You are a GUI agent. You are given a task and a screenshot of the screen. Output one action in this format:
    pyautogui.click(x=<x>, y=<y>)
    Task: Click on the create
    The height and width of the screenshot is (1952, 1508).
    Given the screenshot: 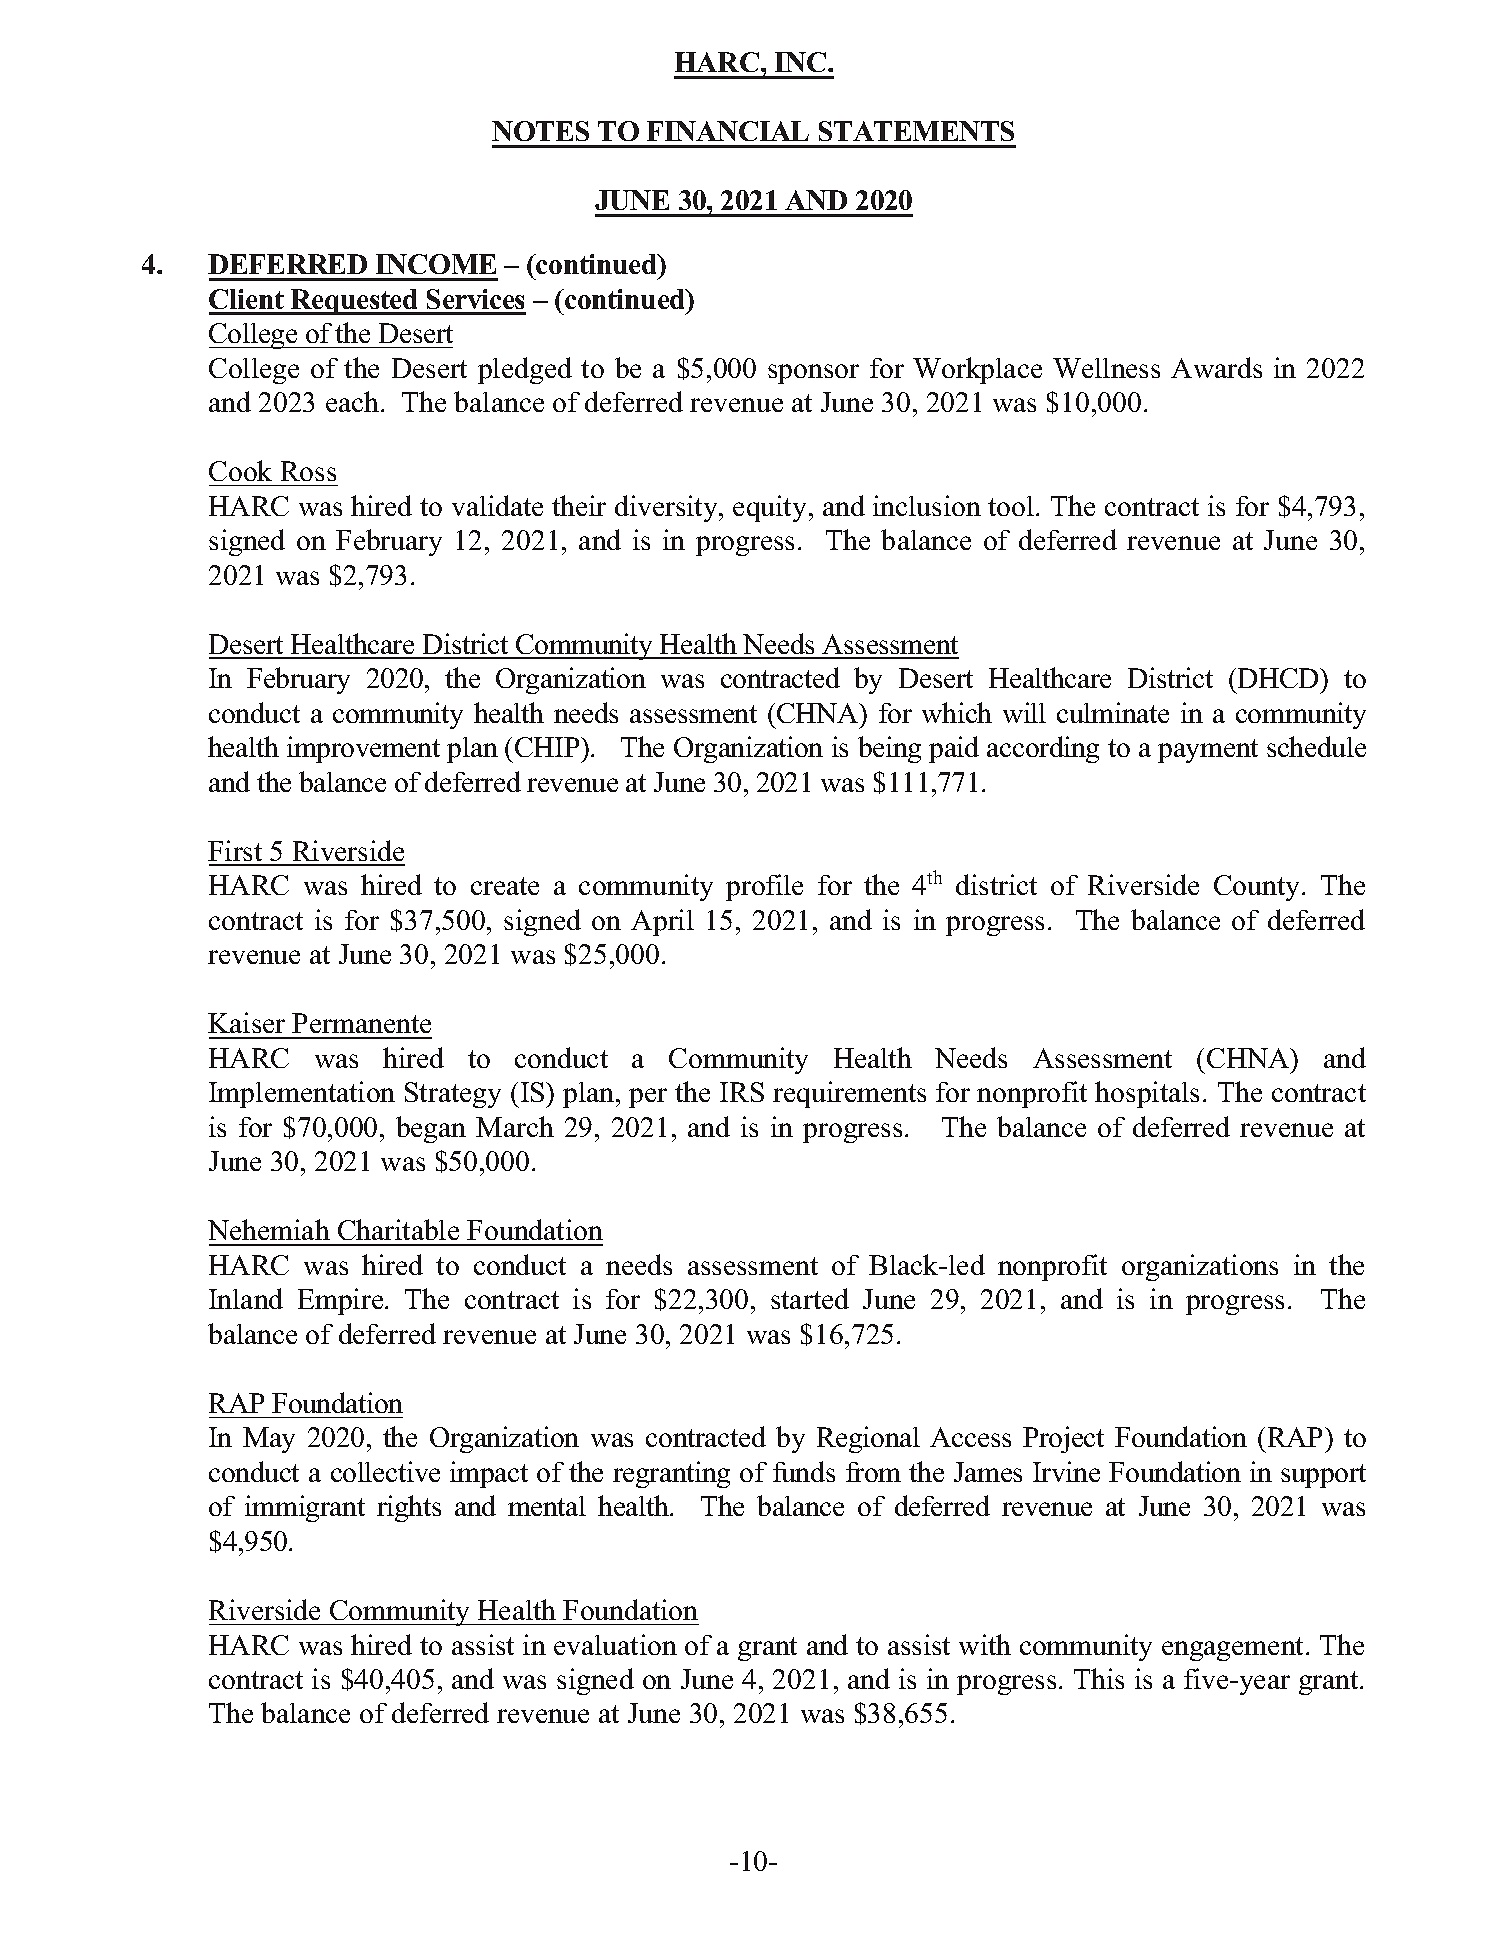 What is the action you would take?
    pyautogui.click(x=505, y=886)
